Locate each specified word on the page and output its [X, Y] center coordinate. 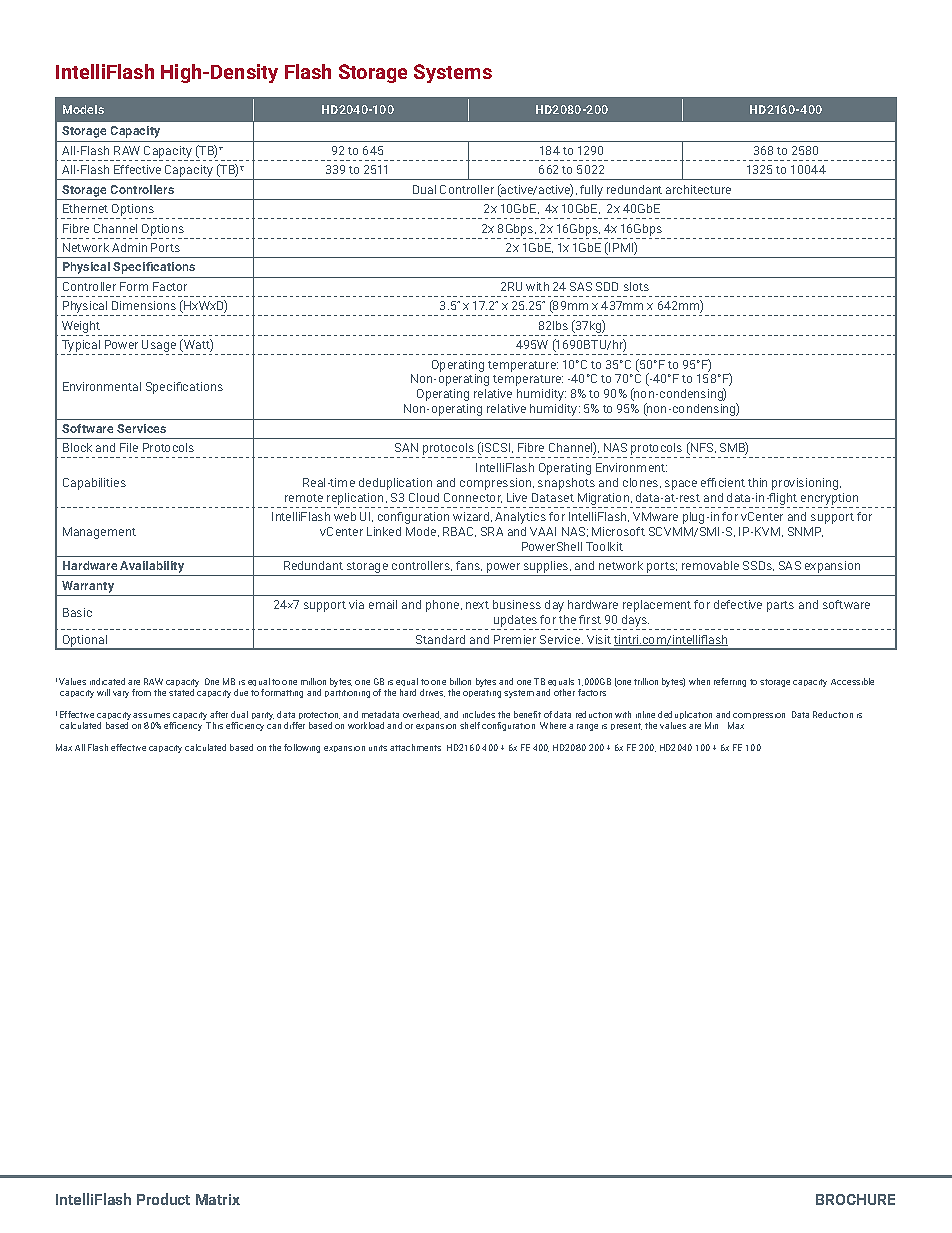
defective [738, 604]
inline [645, 714]
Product [163, 1199]
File [129, 447]
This [214, 725]
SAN [406, 447]
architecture [698, 189]
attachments [415, 747]
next [477, 605]
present [626, 726]
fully [591, 191]
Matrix [218, 1199]
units [378, 748]
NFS [702, 448]
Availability [153, 568]
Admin [129, 247]
